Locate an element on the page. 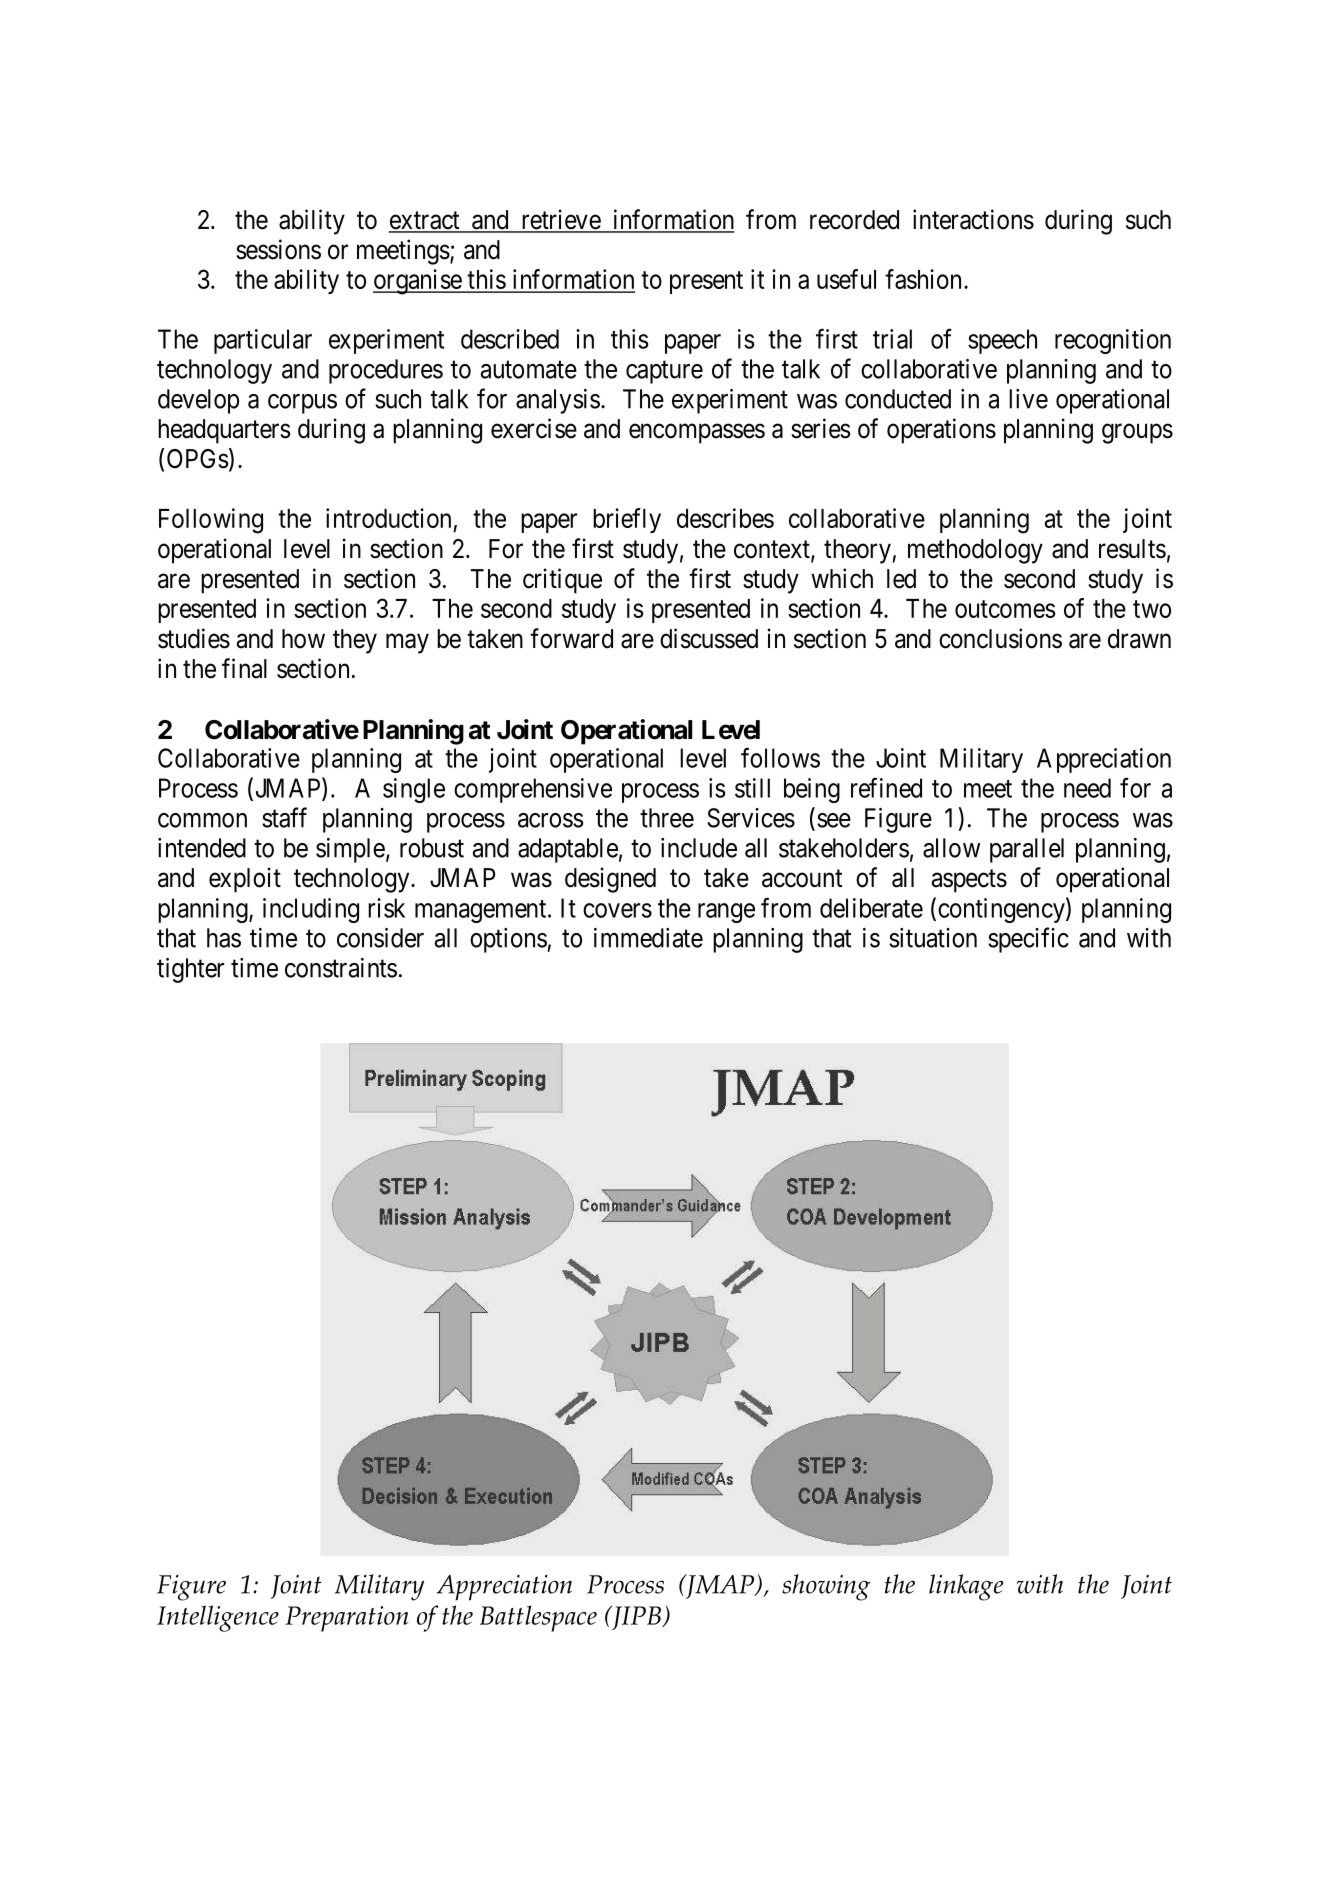 The height and width of the image is (1879, 1328). sessions is located at coordinates (278, 249).
